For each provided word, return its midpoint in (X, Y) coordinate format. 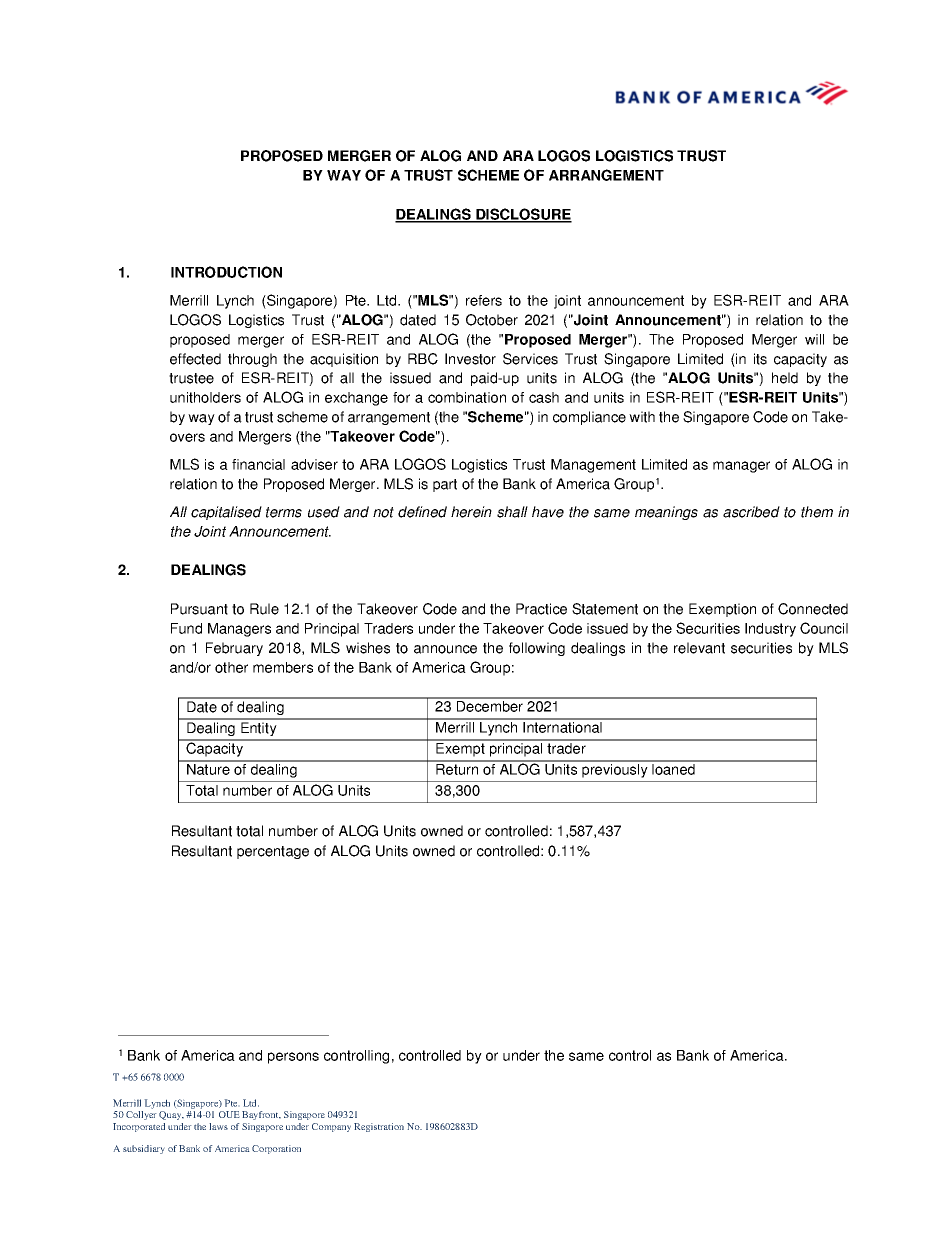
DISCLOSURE (523, 215)
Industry (770, 630)
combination (467, 397)
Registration (379, 1127)
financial (258, 464)
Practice (541, 609)
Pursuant (199, 609)
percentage (273, 852)
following (537, 649)
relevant (699, 648)
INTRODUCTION (226, 272)
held (785, 378)
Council (824, 628)
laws (218, 1126)
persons (293, 1058)
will (814, 339)
